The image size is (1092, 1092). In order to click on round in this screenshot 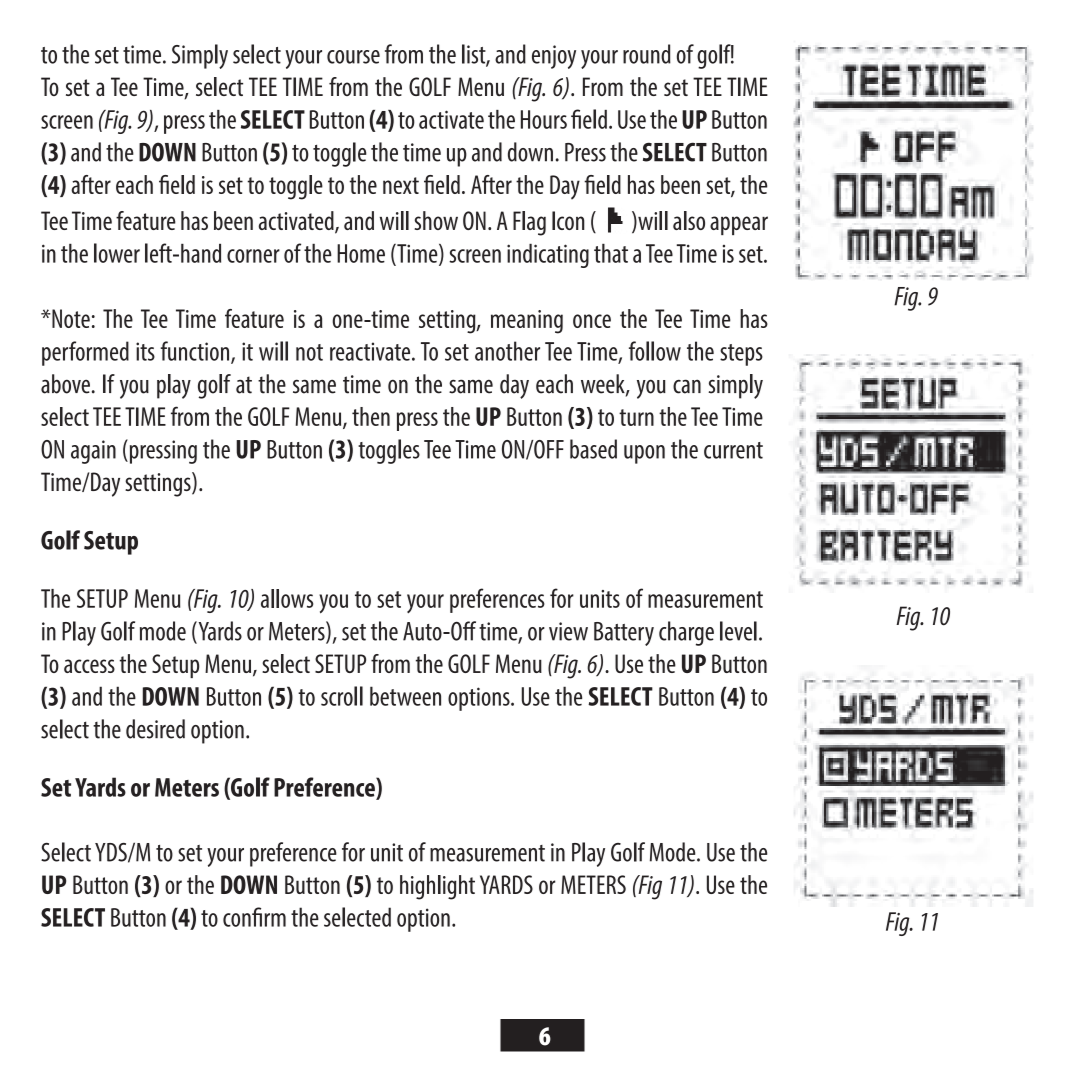, I will do `click(647, 54)`.
